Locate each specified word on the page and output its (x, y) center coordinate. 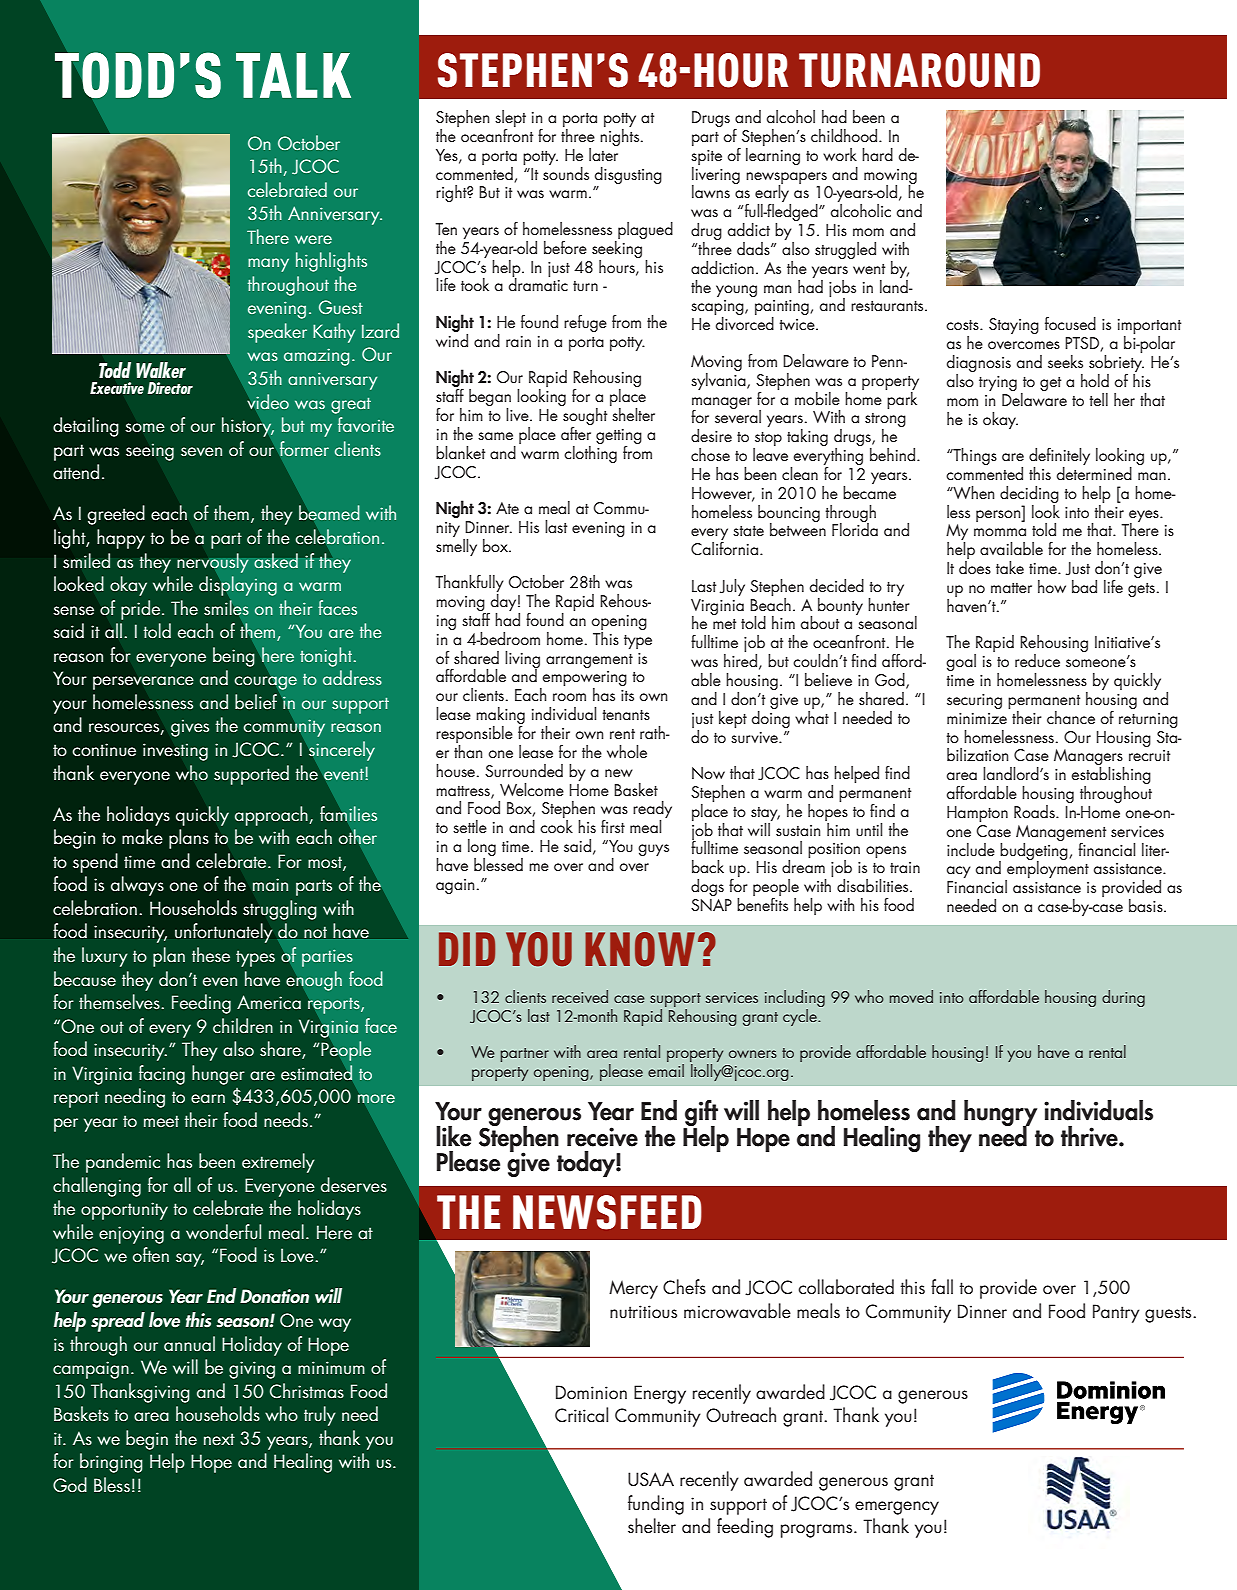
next (219, 1439)
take (1010, 567)
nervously (213, 563)
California (724, 548)
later (604, 153)
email (666, 1069)
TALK (293, 75)
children (243, 1025)
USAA (651, 1479)
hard (877, 154)
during (1123, 998)
